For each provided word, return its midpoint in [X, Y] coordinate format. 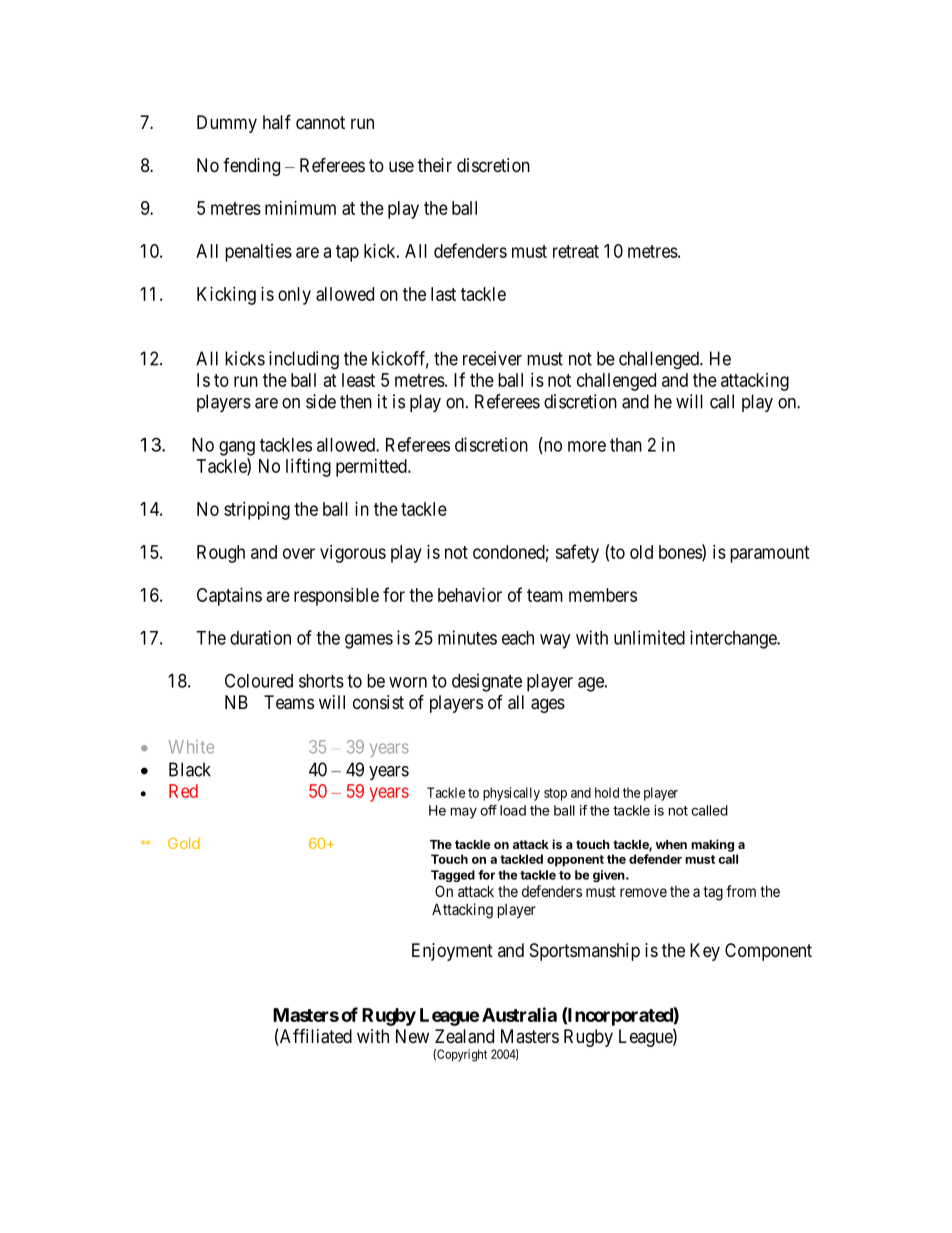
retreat [576, 251]
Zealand [464, 1036]
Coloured [259, 680]
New [412, 1036]
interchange [734, 639]
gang [237, 448]
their [435, 165]
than [626, 445]
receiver [492, 358]
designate [487, 682]
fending [251, 167]
